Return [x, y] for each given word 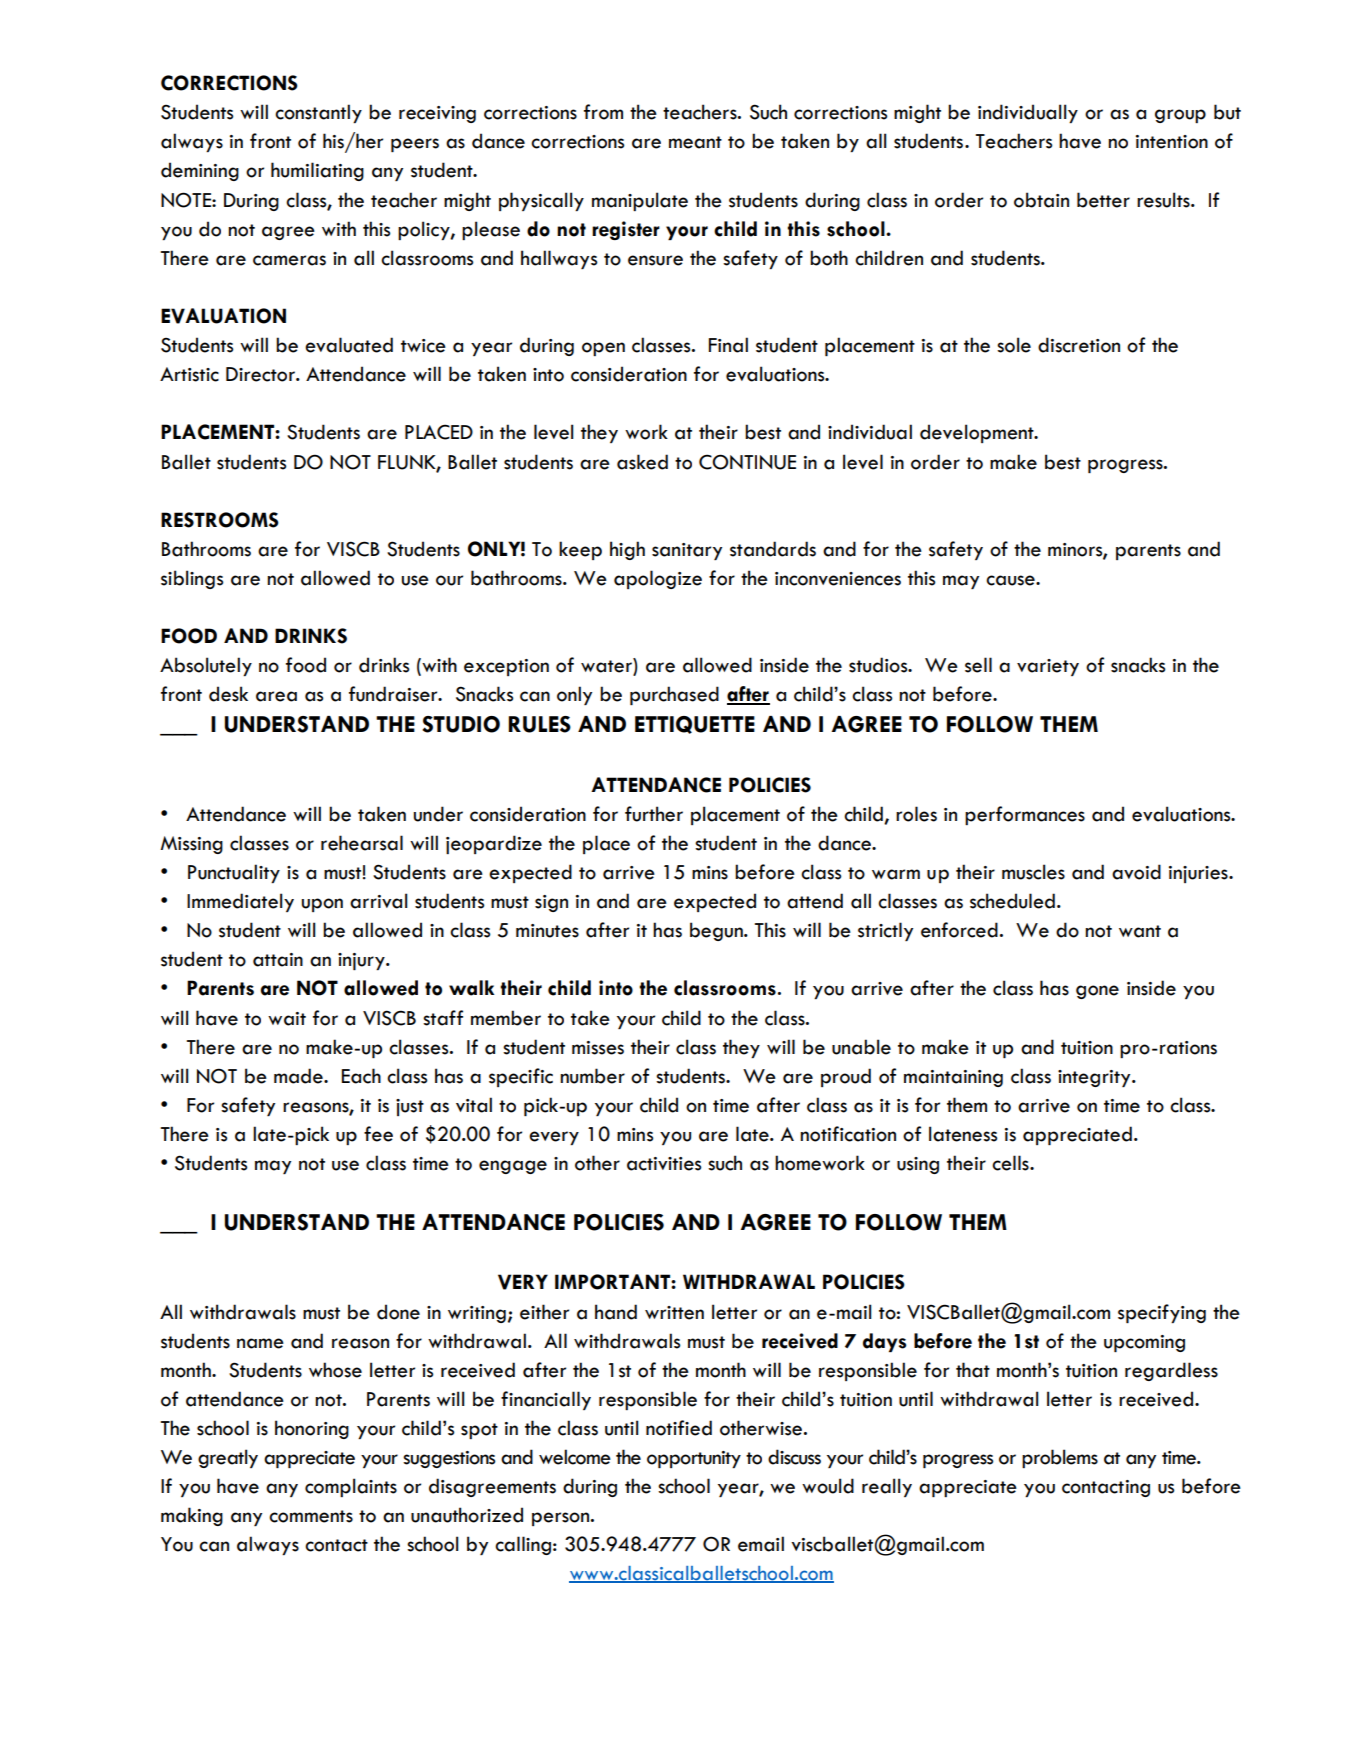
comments [311, 1516]
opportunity [694, 1459]
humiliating [317, 171]
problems [1060, 1458]
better [1103, 200]
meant [695, 142]
